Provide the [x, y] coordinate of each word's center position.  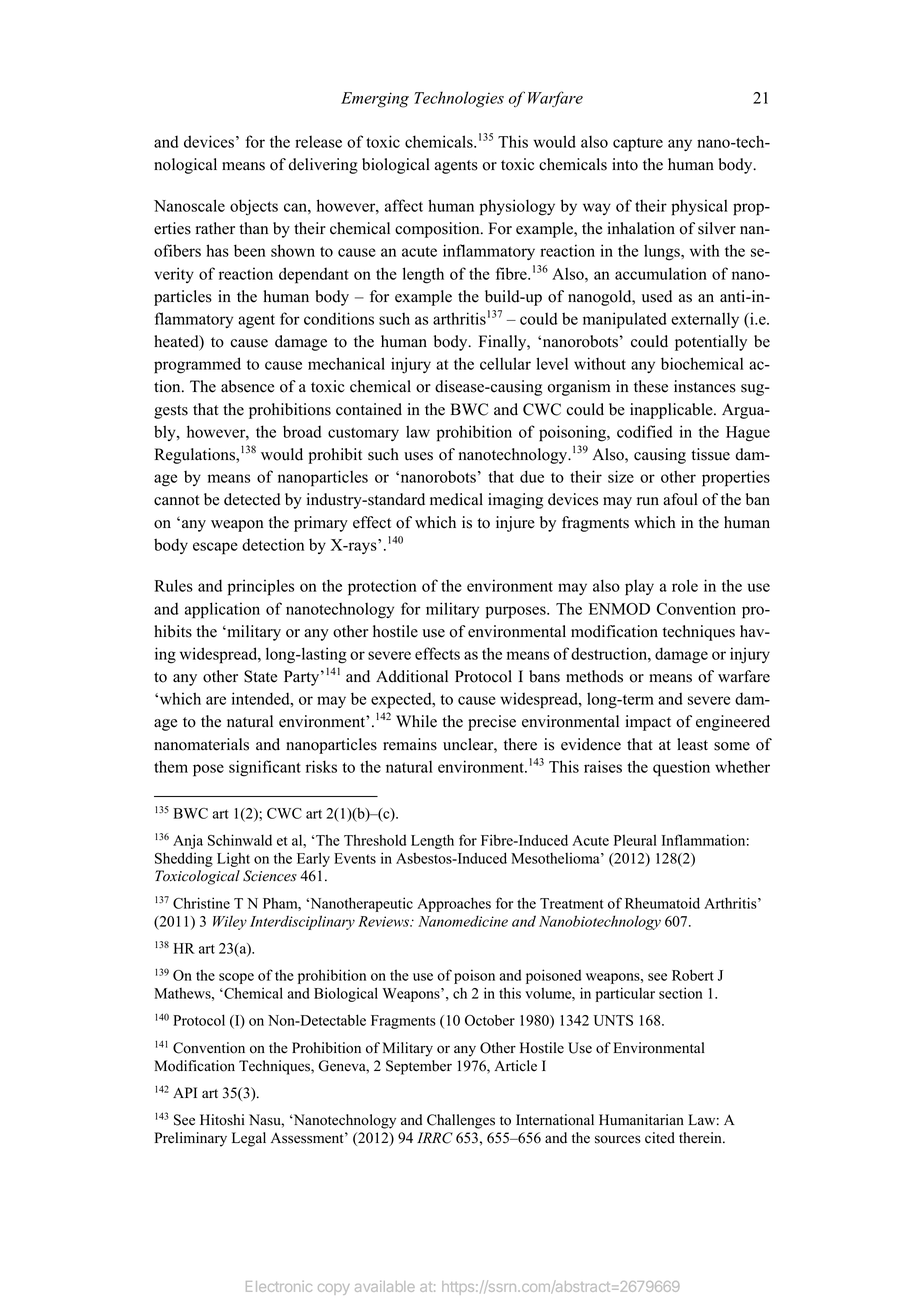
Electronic [279, 1286]
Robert [693, 975]
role [685, 585]
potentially [711, 343]
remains [410, 744]
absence [247, 386]
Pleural [635, 840]
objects [254, 207]
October [490, 1020]
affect [404, 205]
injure [515, 524]
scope [236, 978]
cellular [505, 363]
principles [261, 587]
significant [265, 768]
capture [638, 145]
